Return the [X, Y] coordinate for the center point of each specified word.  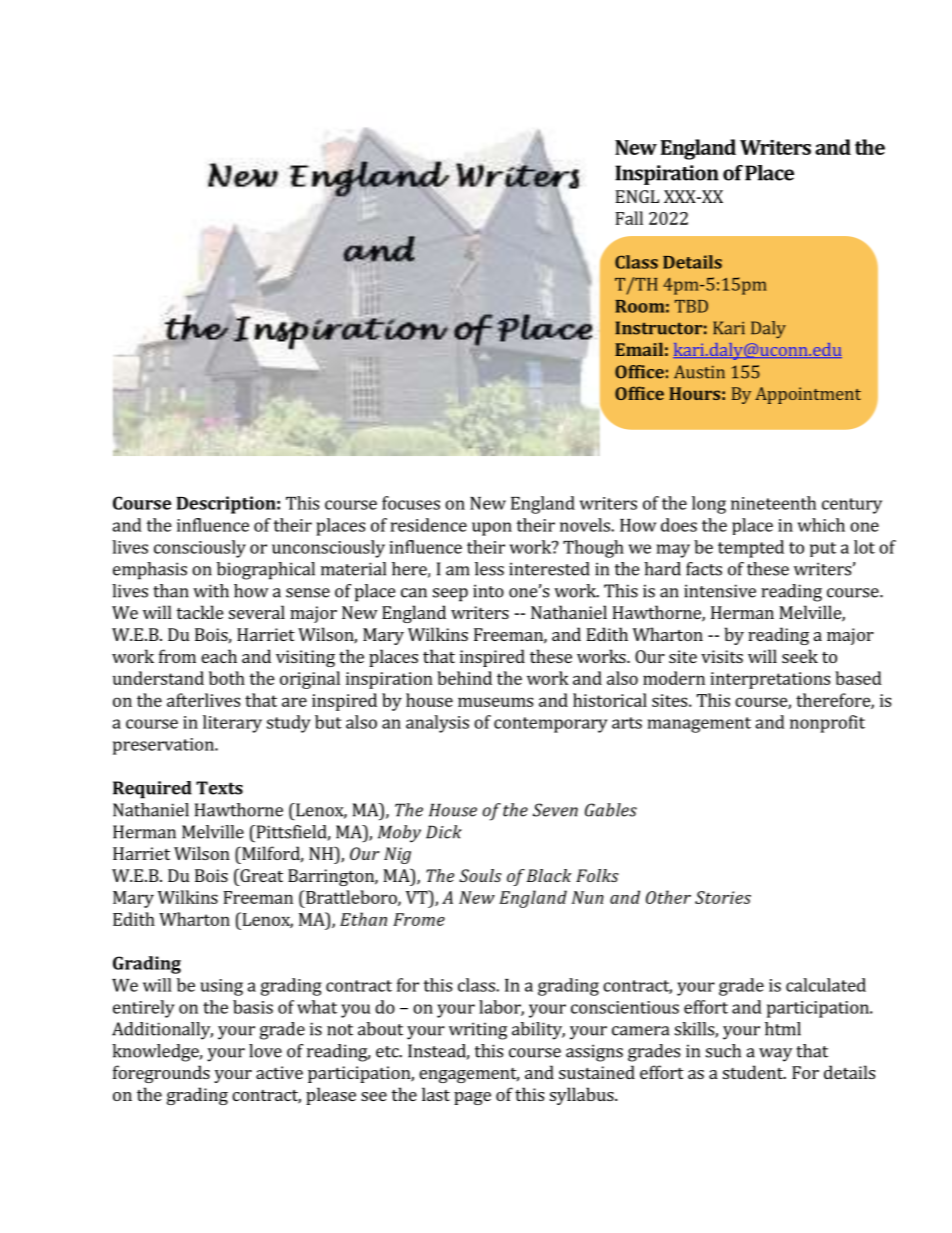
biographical [266, 571]
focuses [411, 503]
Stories [723, 897]
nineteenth [773, 503]
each [219, 656]
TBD [691, 306]
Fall [629, 218]
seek [800, 656]
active [279, 1072]
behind [464, 678]
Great [260, 875]
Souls [480, 875]
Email [639, 349]
